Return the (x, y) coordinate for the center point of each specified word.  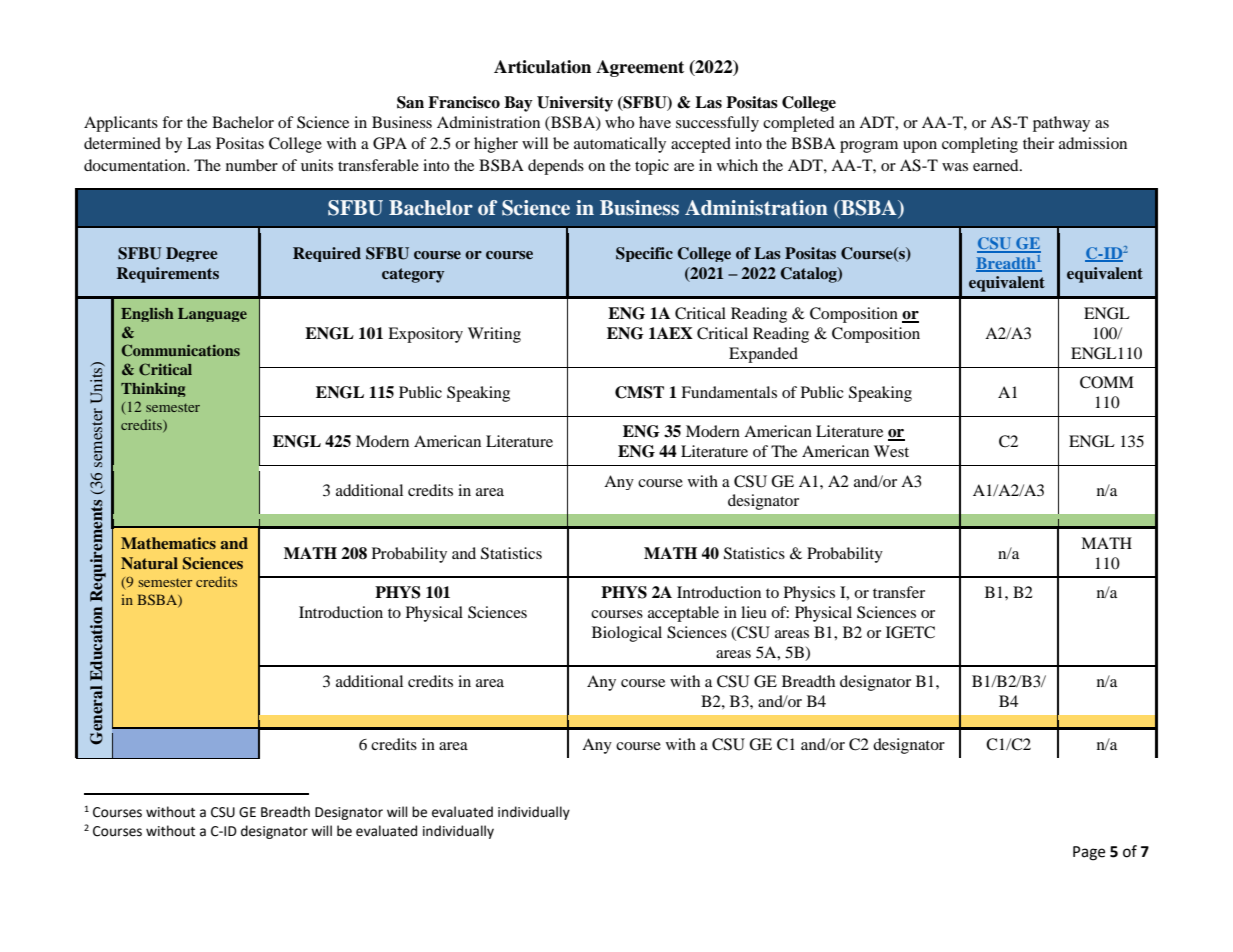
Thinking (153, 390)
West (891, 451)
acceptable (683, 614)
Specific (644, 254)
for (172, 122)
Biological (627, 634)
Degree (192, 254)
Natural (149, 563)
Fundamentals (729, 392)
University (575, 104)
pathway (1061, 124)
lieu (754, 612)
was (955, 167)
